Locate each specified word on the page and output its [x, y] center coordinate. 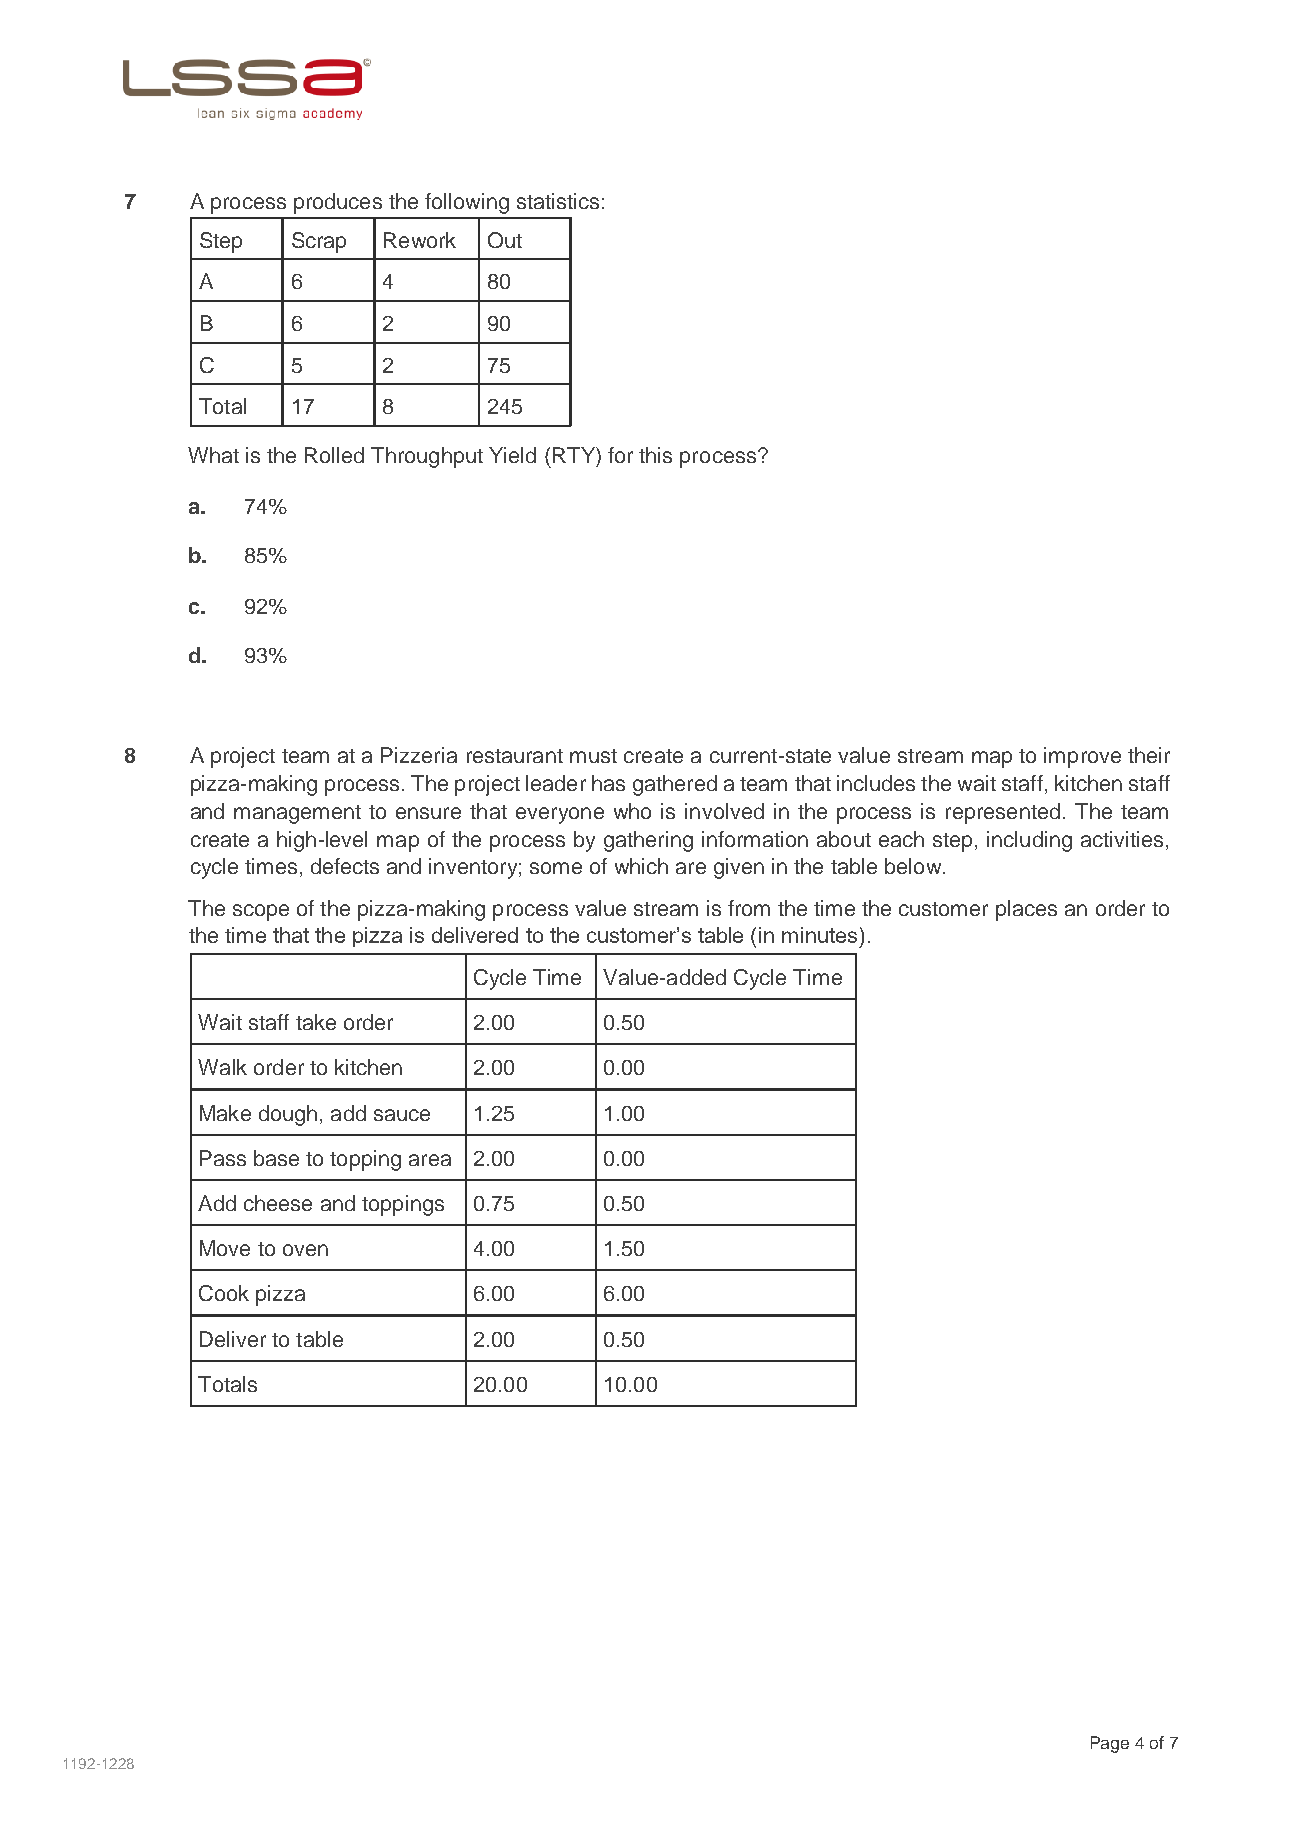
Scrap [319, 242]
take [316, 1022]
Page [1110, 1744]
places [1026, 910]
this [655, 455]
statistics [558, 201]
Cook [224, 1293]
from [749, 908]
